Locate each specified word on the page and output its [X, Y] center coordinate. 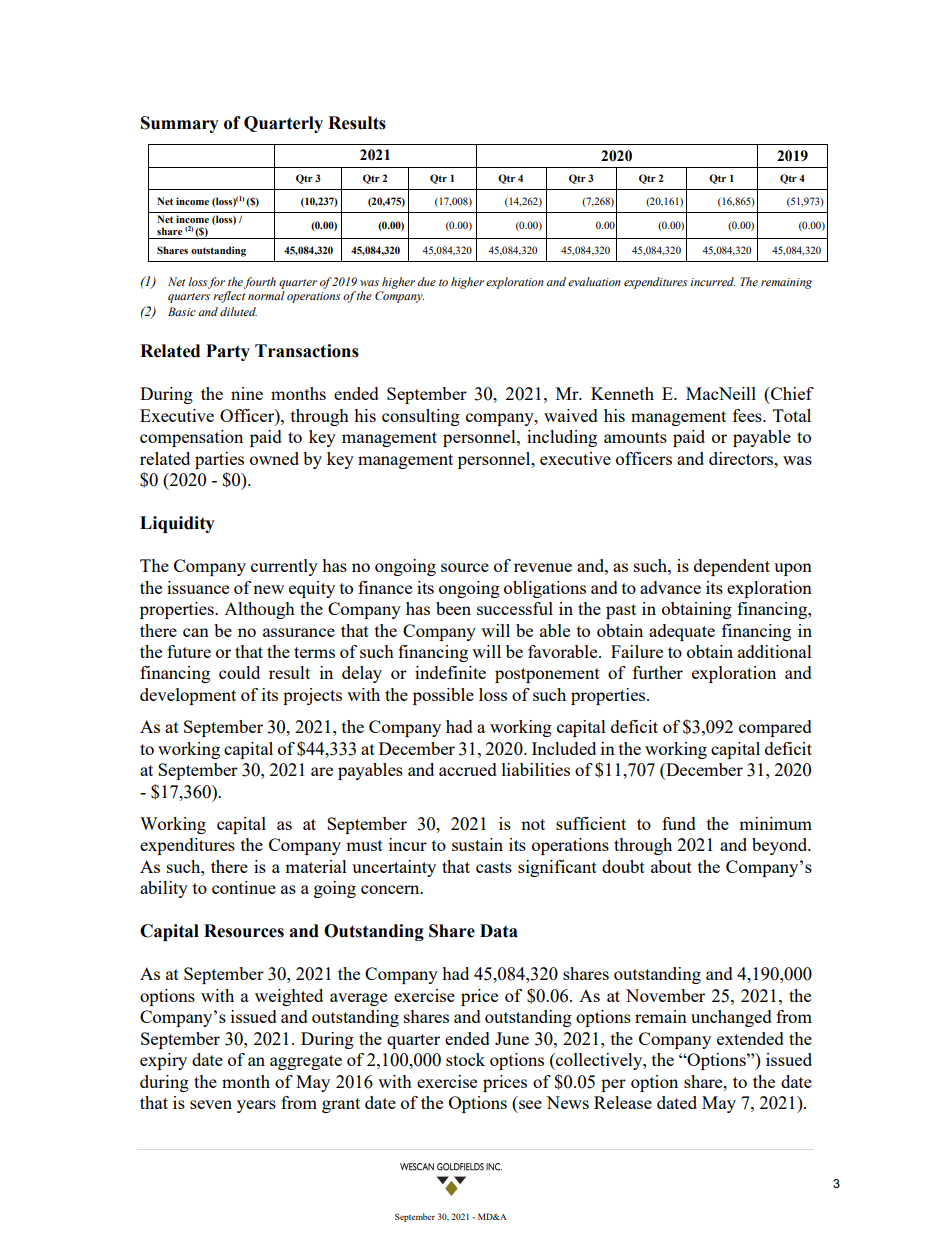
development [188, 696]
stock [465, 1059]
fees [748, 415]
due [426, 281]
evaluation [594, 281]
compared [775, 728]
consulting [421, 417]
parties [219, 460]
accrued [468, 769]
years [256, 1106]
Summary [180, 124]
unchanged [731, 1018]
